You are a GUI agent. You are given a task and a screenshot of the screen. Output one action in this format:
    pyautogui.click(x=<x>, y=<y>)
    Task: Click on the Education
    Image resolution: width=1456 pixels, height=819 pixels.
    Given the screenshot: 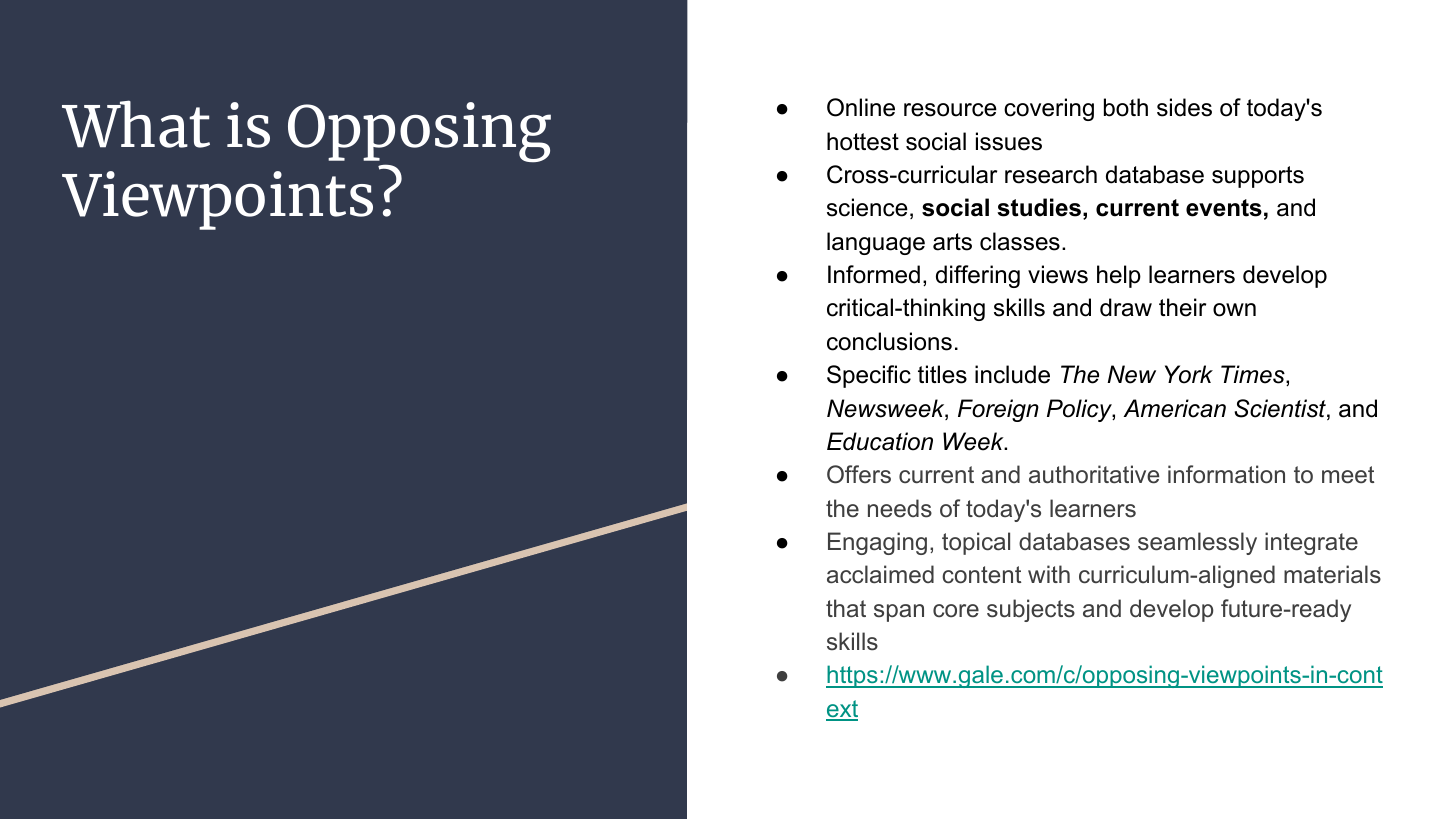 What is the action you would take?
    pyautogui.click(x=880, y=441)
